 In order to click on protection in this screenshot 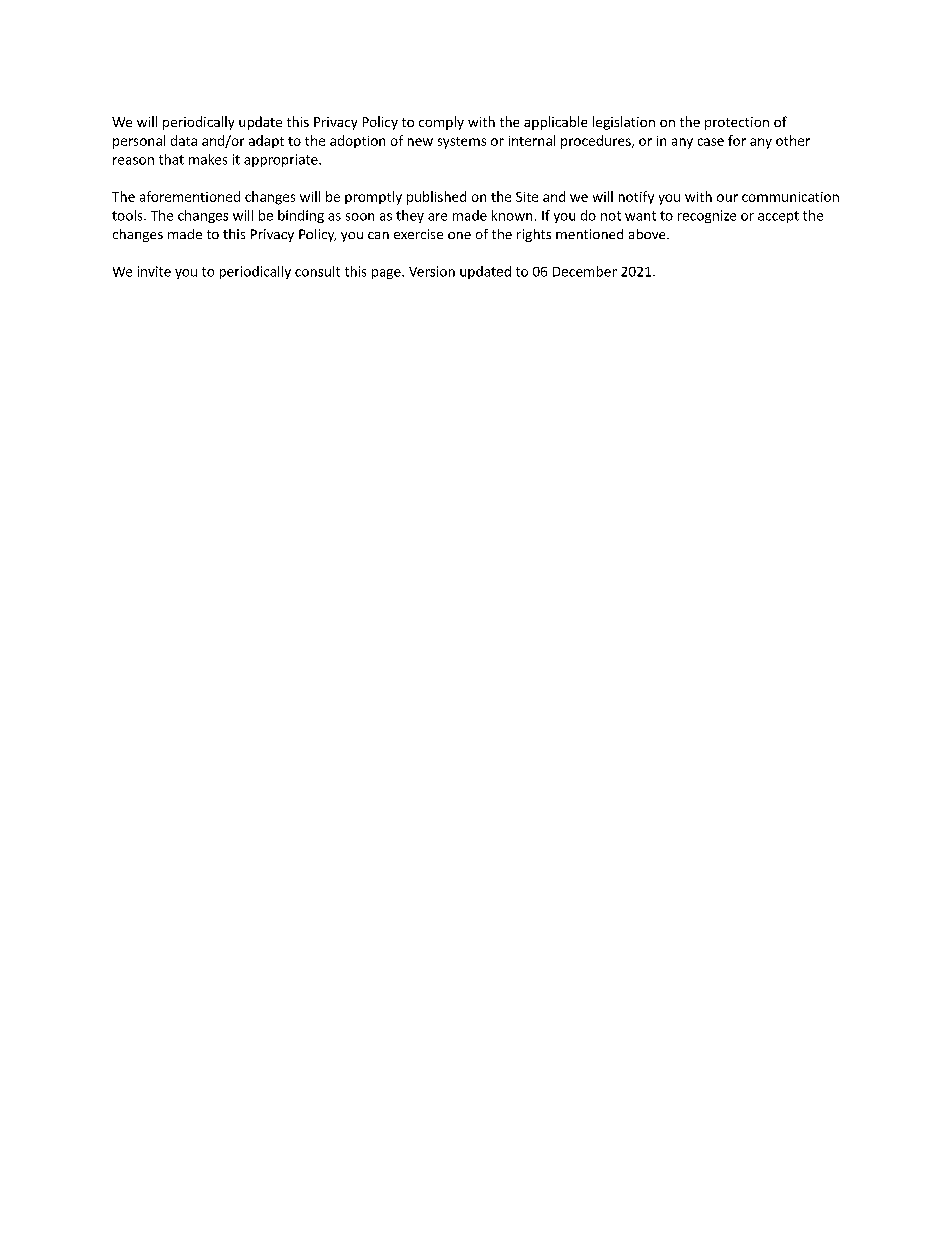, I will do `click(737, 123)`.
